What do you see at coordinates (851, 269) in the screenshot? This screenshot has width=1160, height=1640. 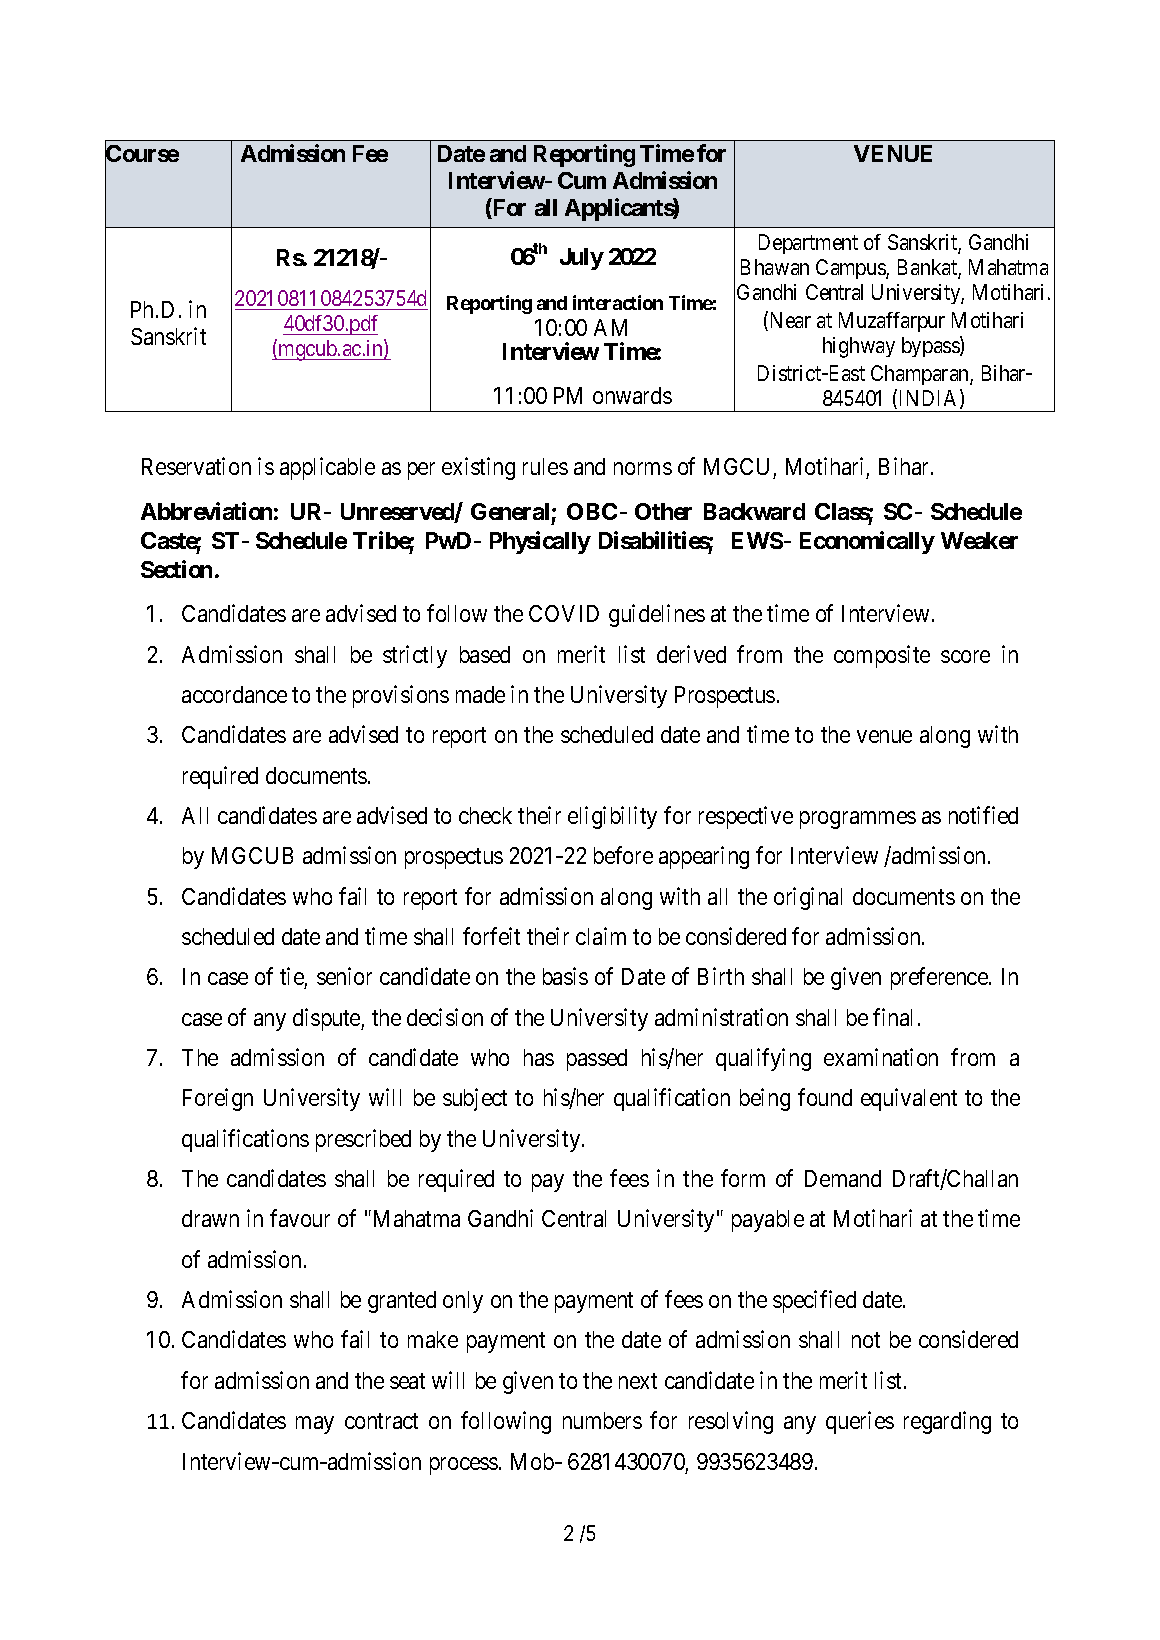 I see `Campus` at bounding box center [851, 269].
